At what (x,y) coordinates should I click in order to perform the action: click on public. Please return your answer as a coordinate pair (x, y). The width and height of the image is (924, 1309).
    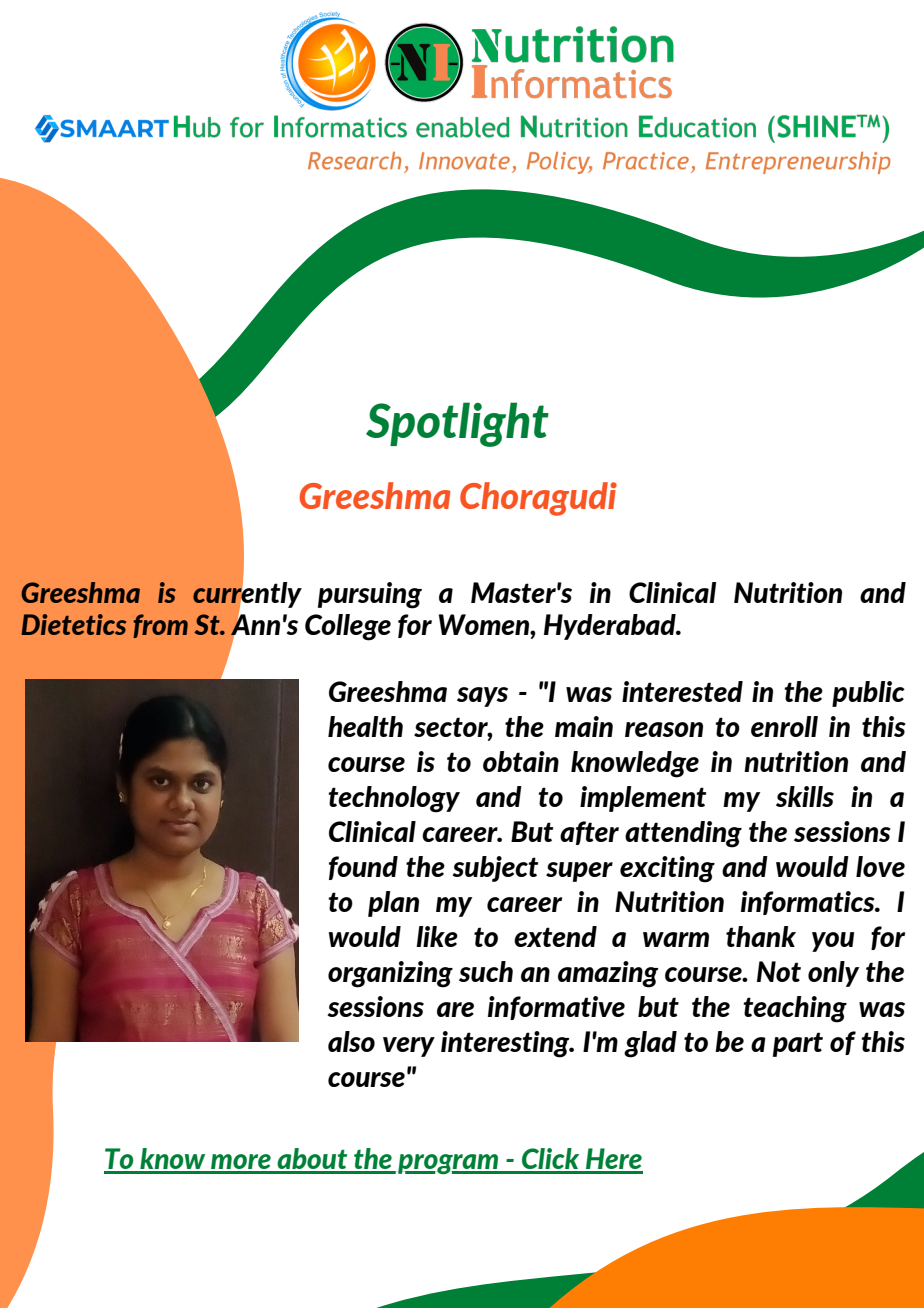
    Looking at the image, I should click on (868, 694).
